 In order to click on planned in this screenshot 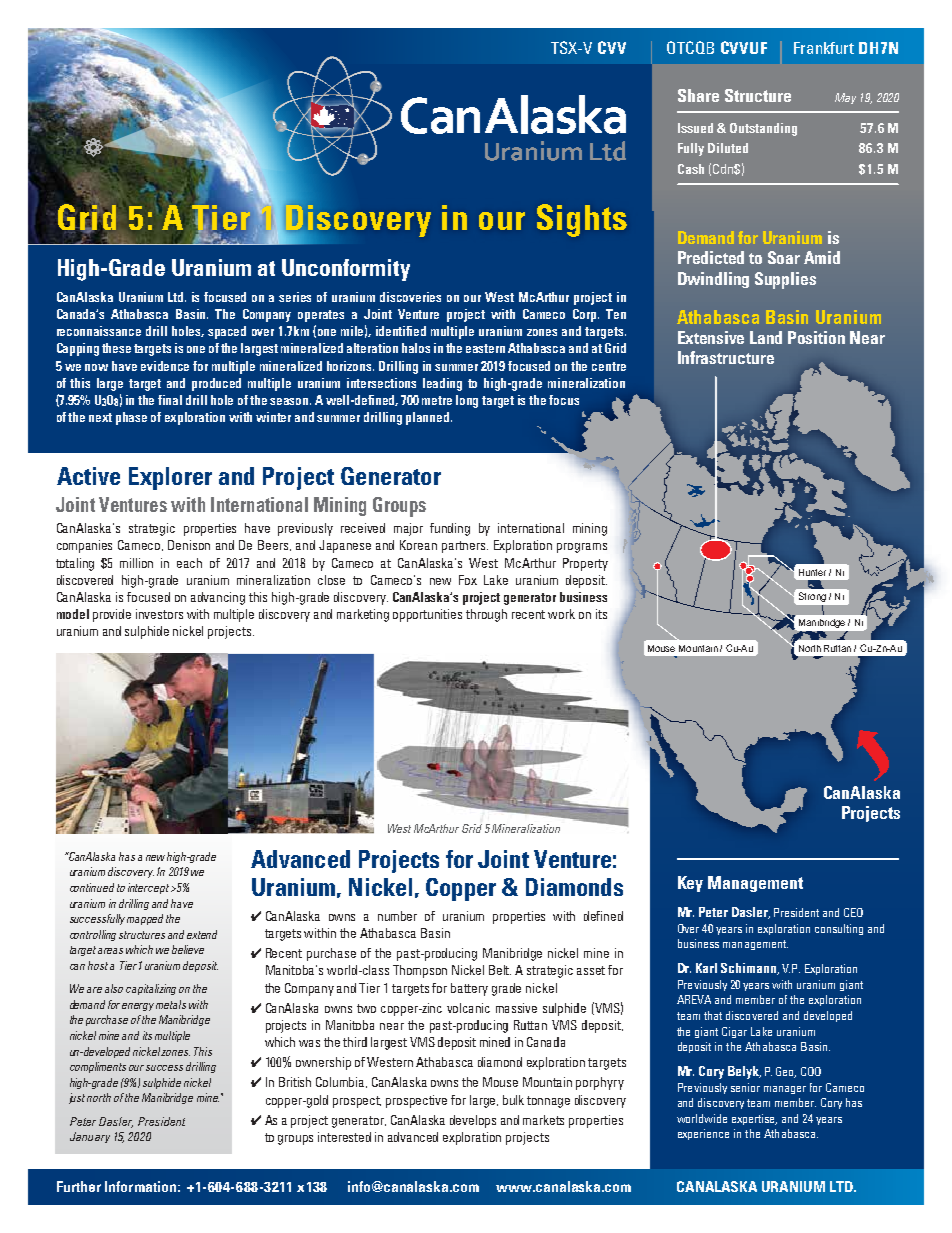, I will do `click(429, 418)`.
